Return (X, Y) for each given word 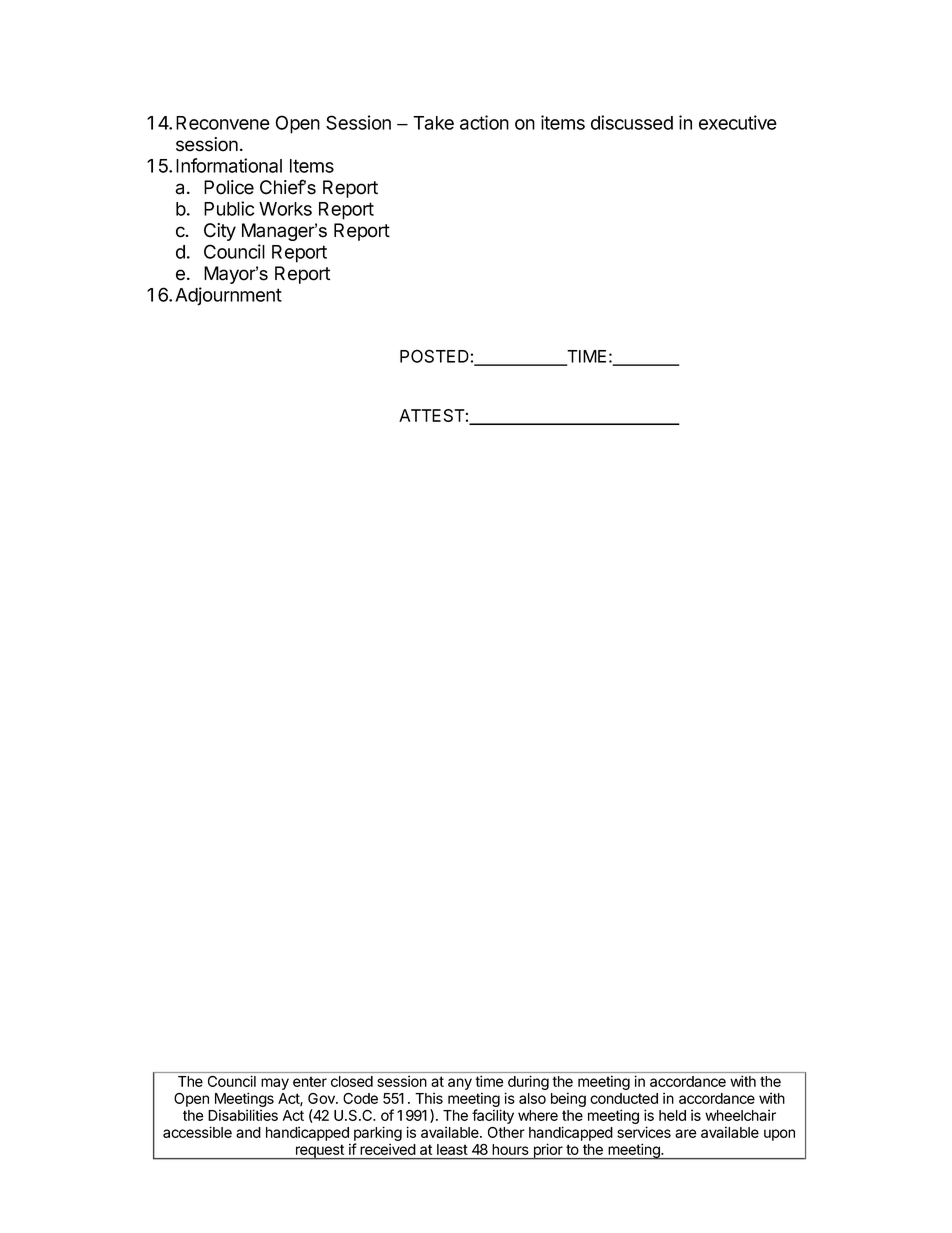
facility (493, 1116)
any (460, 1084)
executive (738, 122)
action (484, 122)
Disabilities (243, 1115)
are (685, 1133)
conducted (624, 1098)
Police (229, 187)
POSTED (434, 356)
